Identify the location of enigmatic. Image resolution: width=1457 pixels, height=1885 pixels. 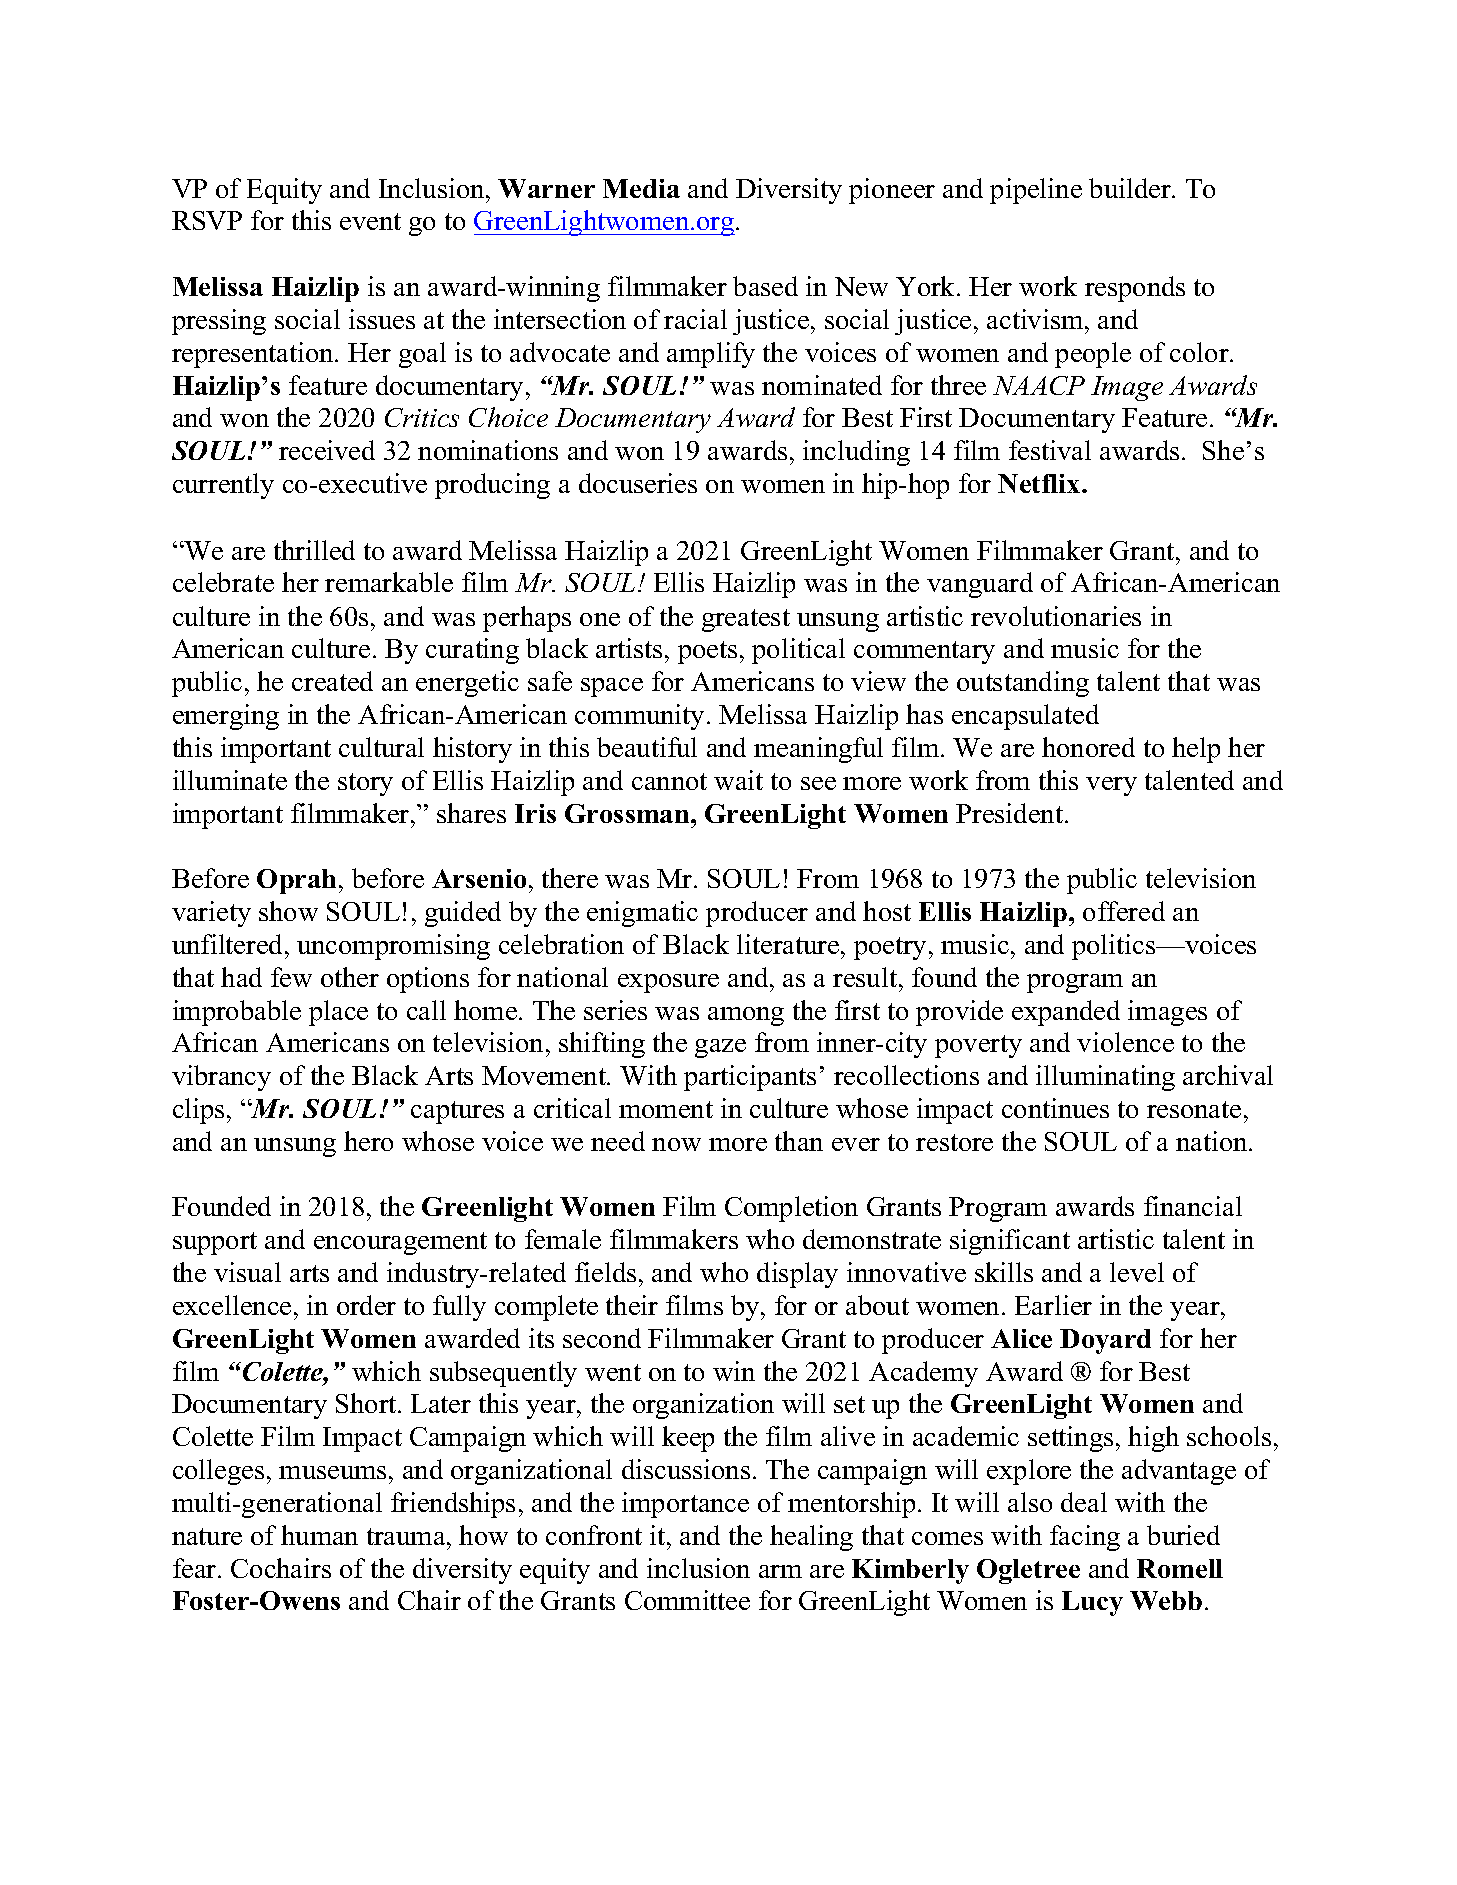
(642, 914).
